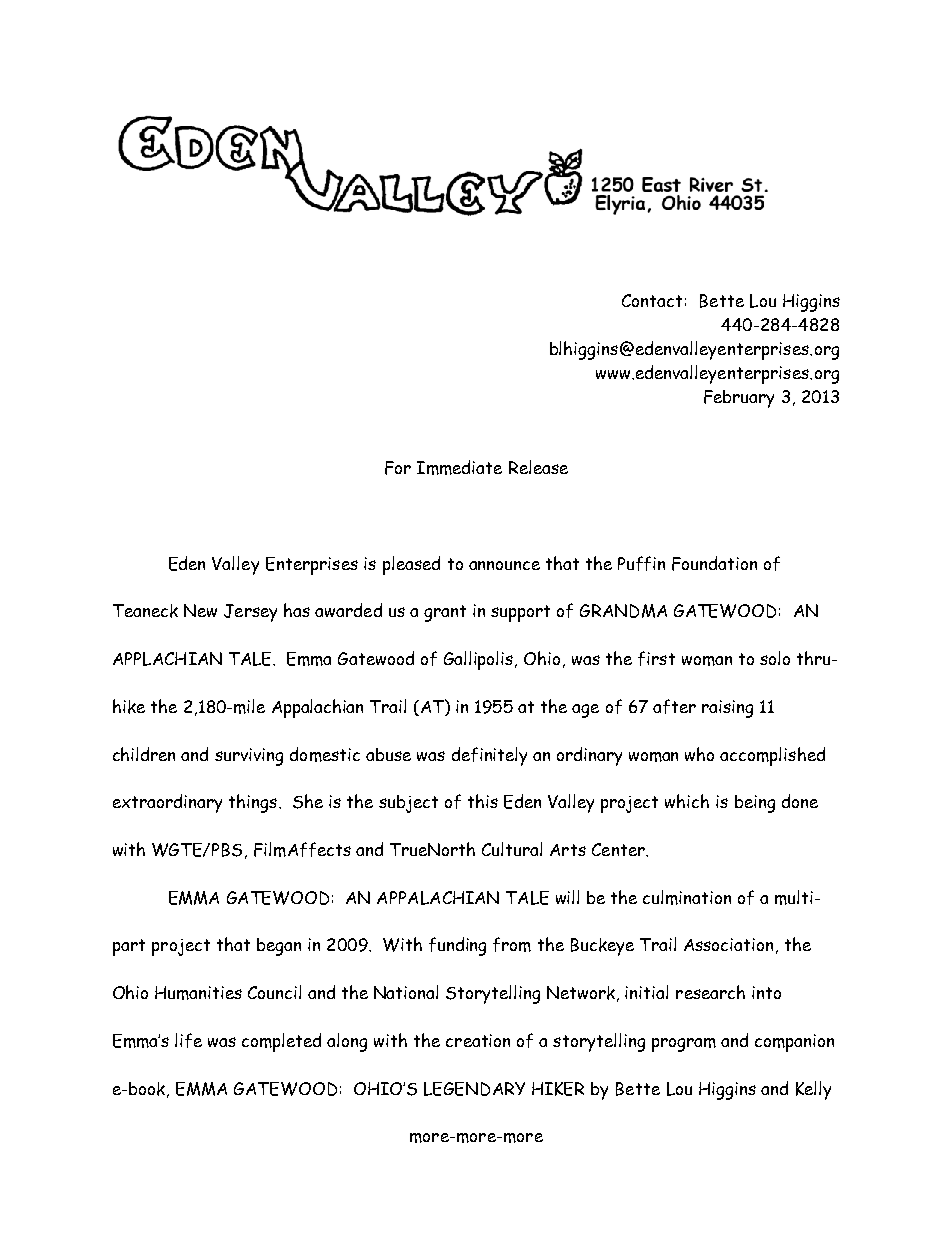 This image has height=1233, width=952. Describe the element at coordinates (398, 468) in the image. I see `For` at that location.
